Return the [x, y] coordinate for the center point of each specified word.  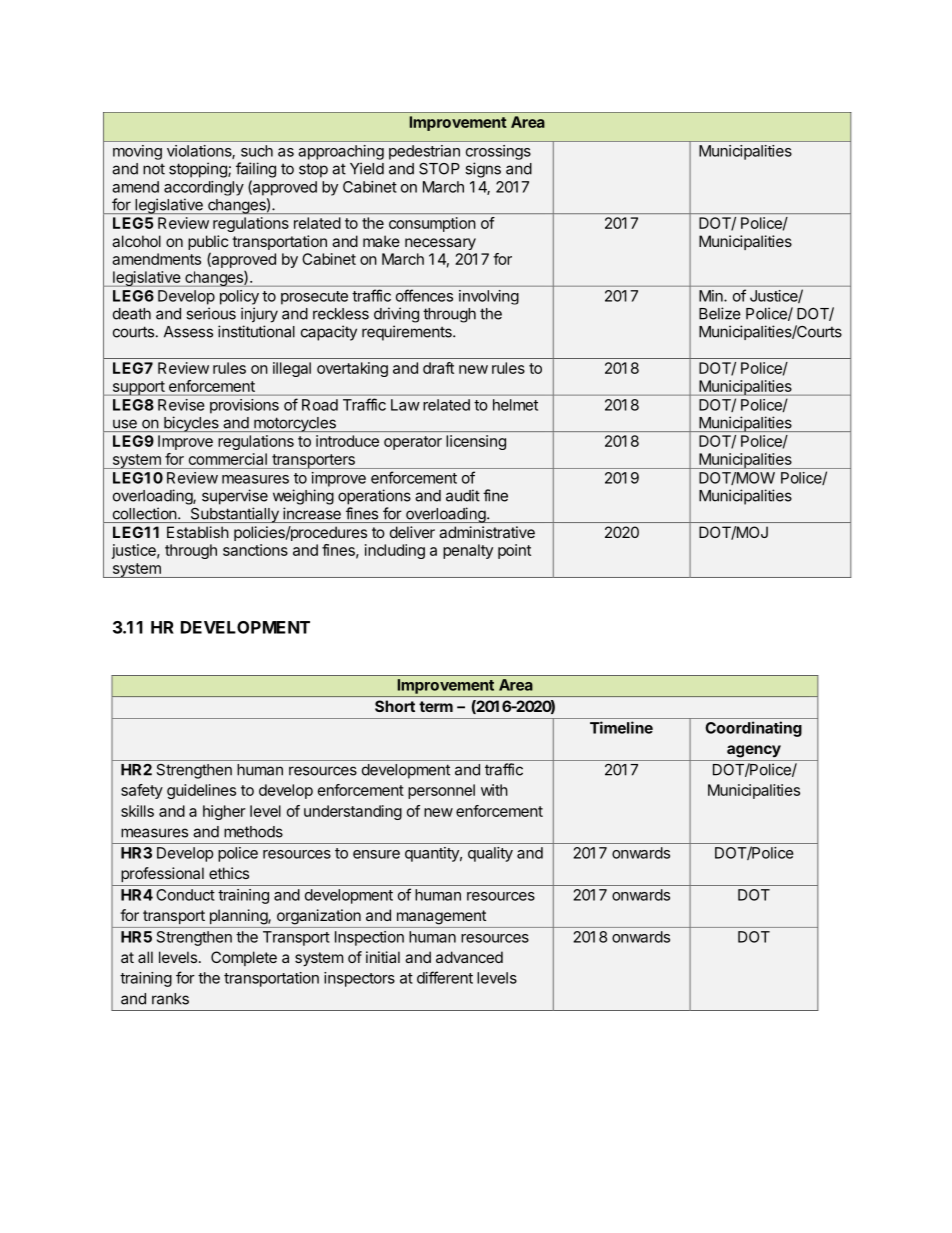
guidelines [201, 791]
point [514, 551]
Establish [198, 532]
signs [483, 170]
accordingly [204, 188]
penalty [468, 551]
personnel [441, 791]
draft [438, 368]
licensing [476, 442]
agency [754, 751]
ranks [170, 999]
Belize [720, 313]
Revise [181, 405]
